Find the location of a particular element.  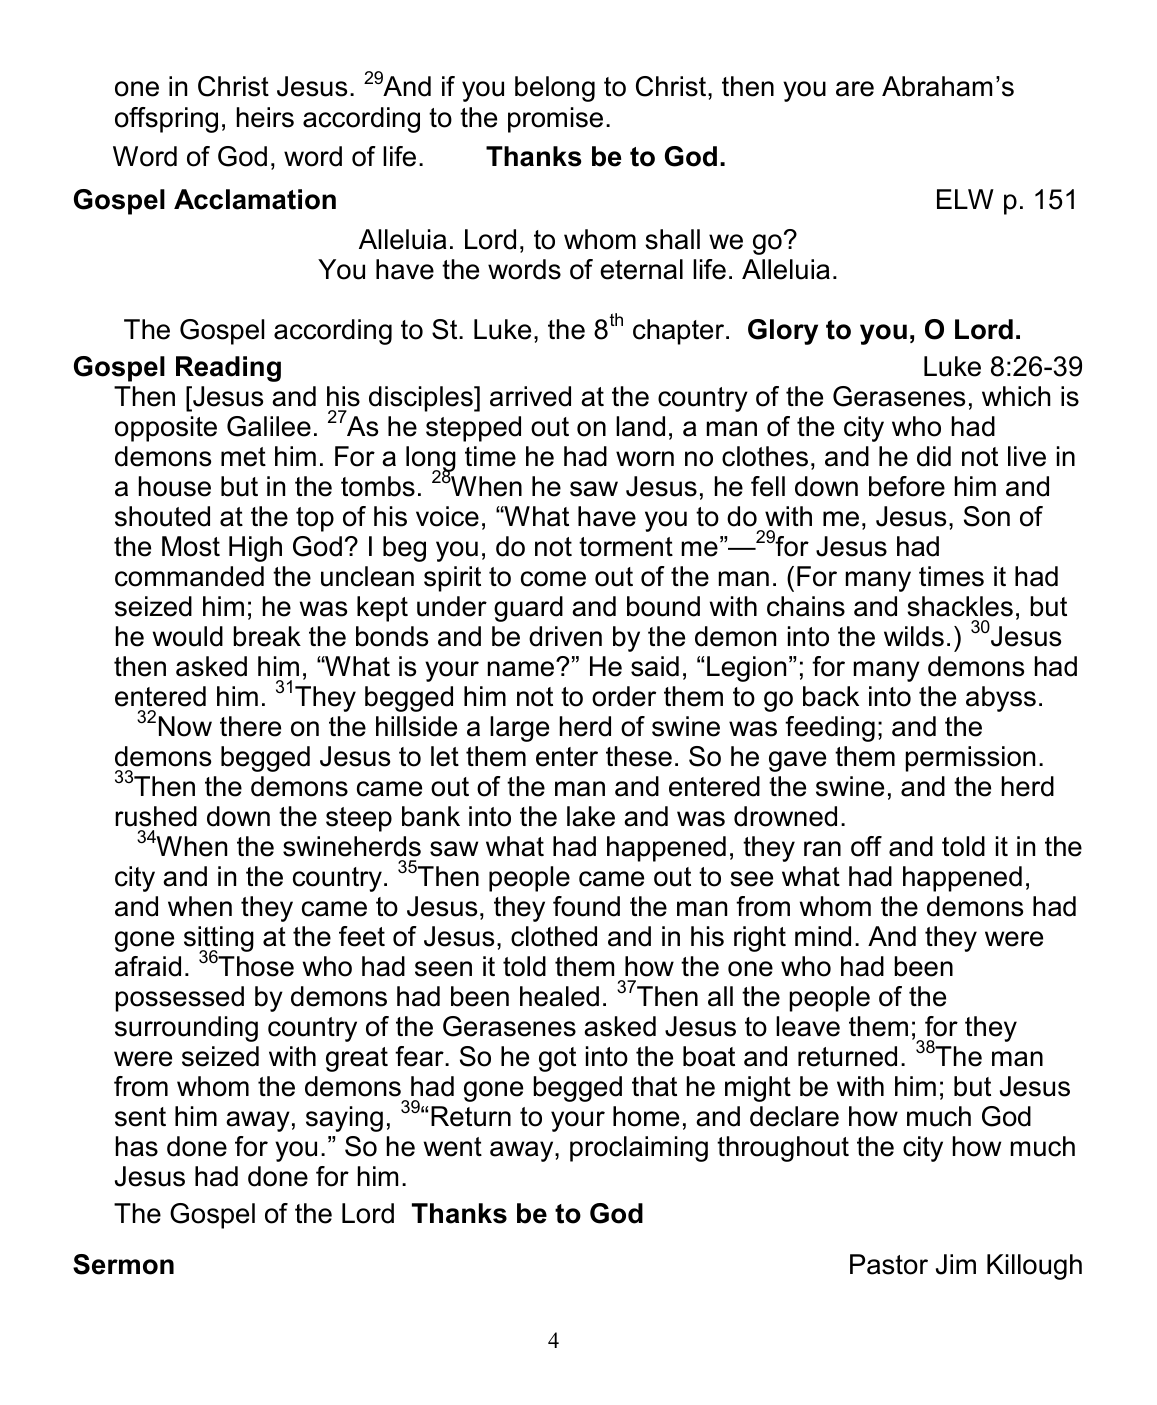

heirs is located at coordinates (265, 117).
